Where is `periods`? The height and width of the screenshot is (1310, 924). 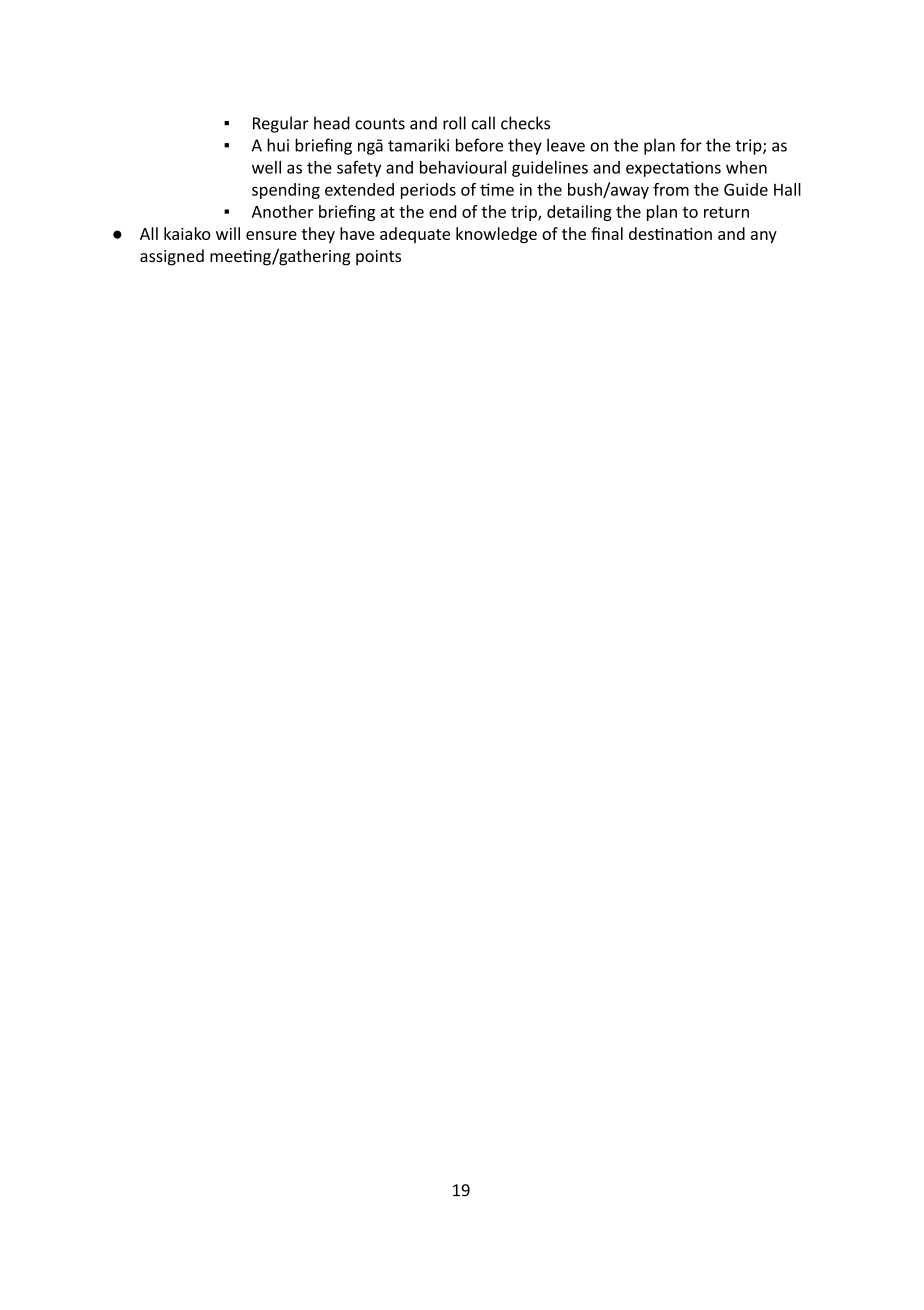 periods is located at coordinates (428, 191).
